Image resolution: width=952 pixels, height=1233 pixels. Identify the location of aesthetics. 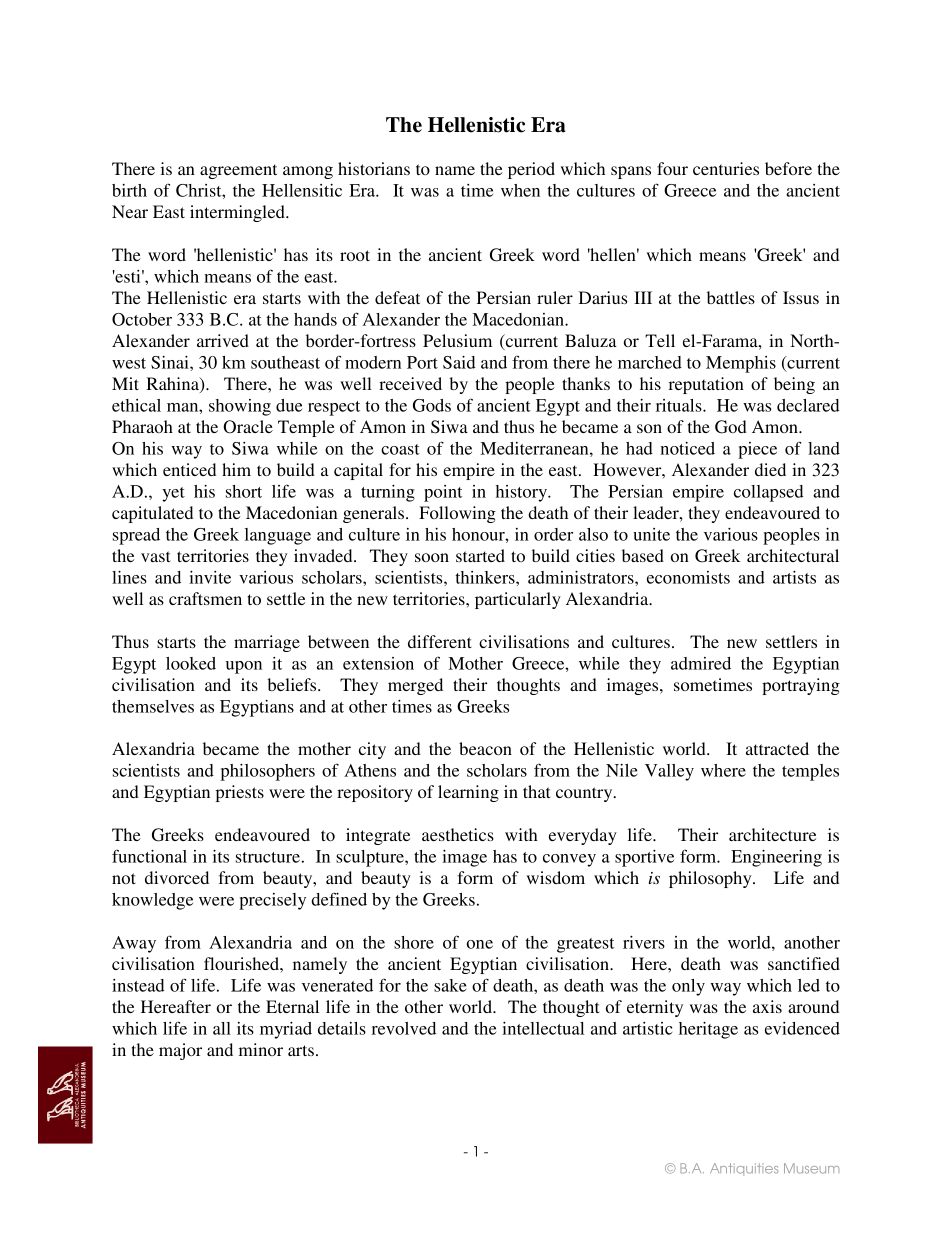
(458, 834).
